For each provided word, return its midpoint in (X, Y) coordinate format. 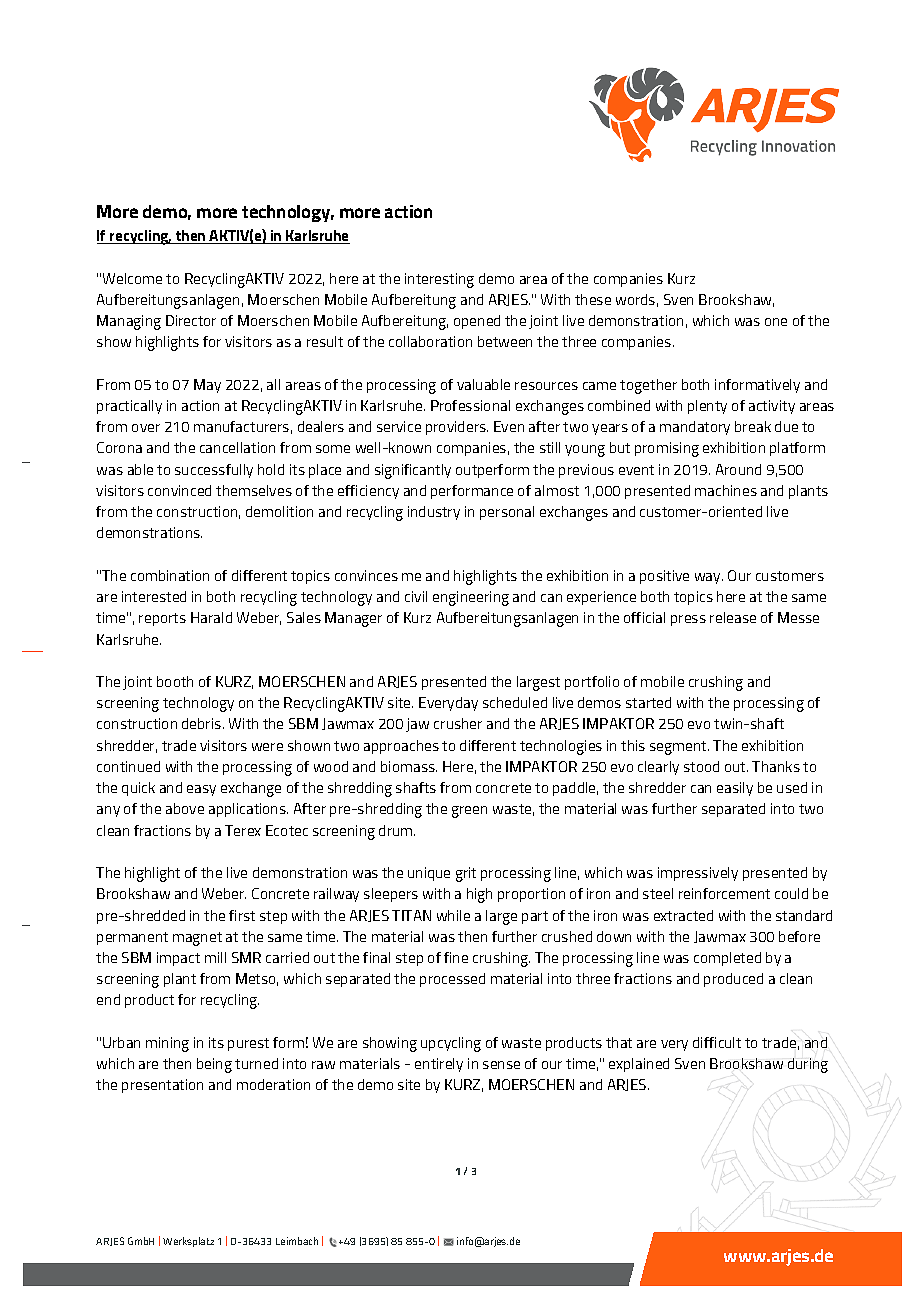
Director (191, 320)
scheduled (515, 702)
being (214, 1065)
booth (175, 681)
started (648, 702)
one (776, 322)
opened (477, 322)
